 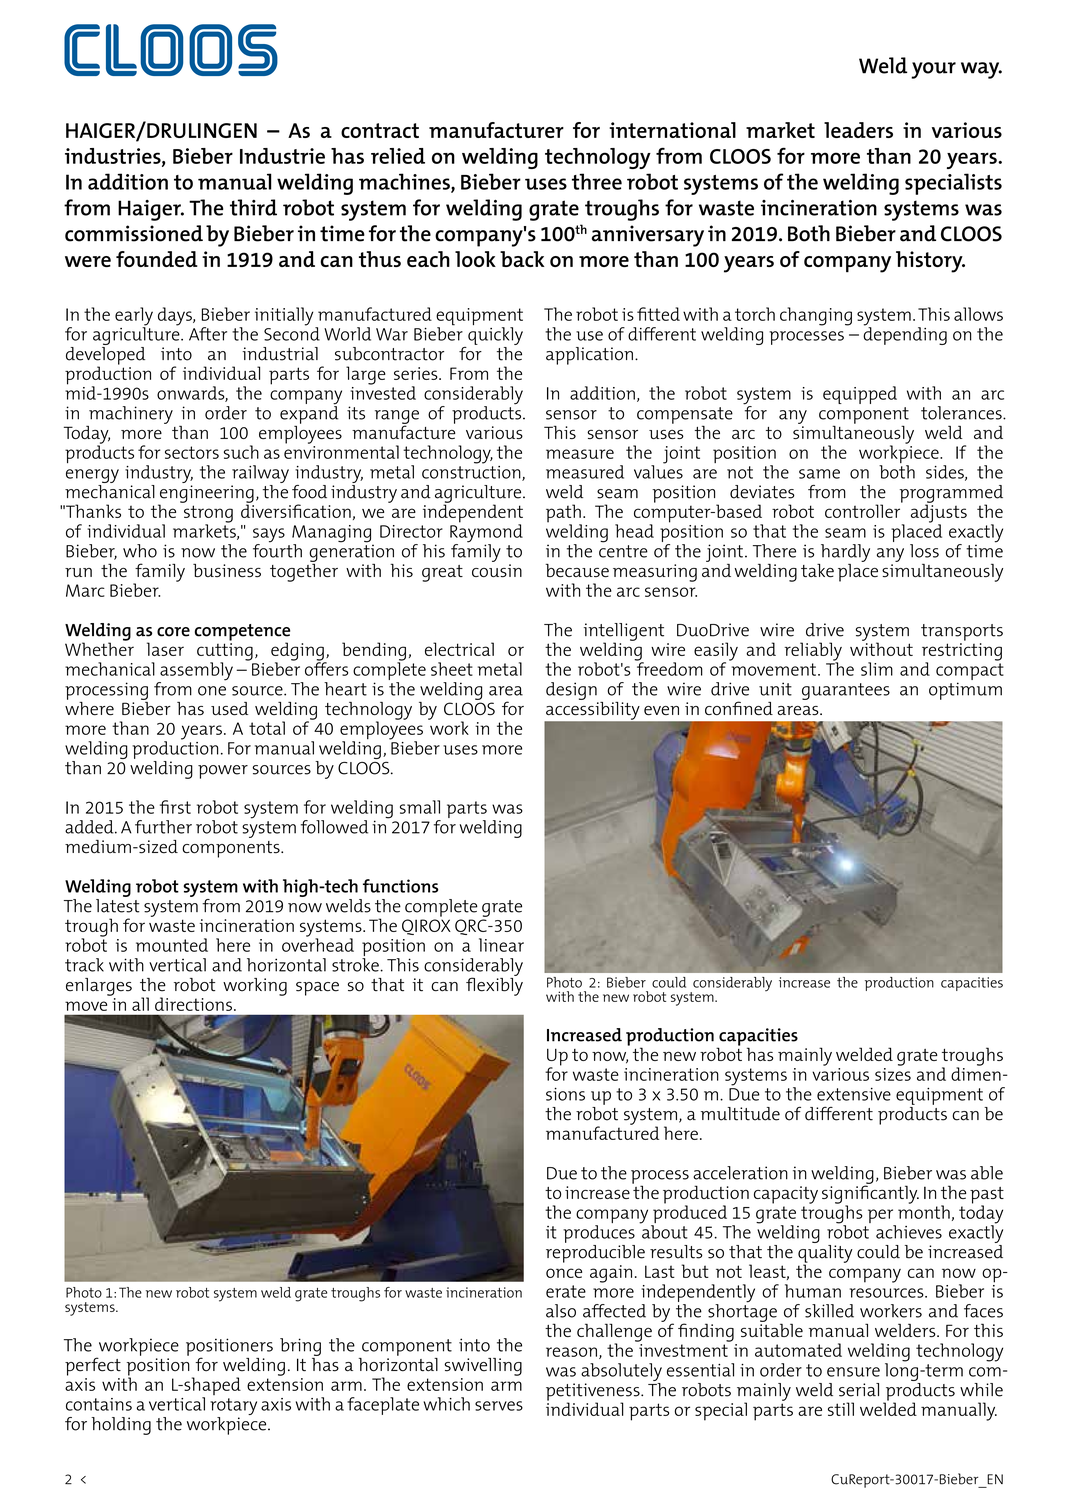 I want to click on mounted, so click(x=172, y=945).
